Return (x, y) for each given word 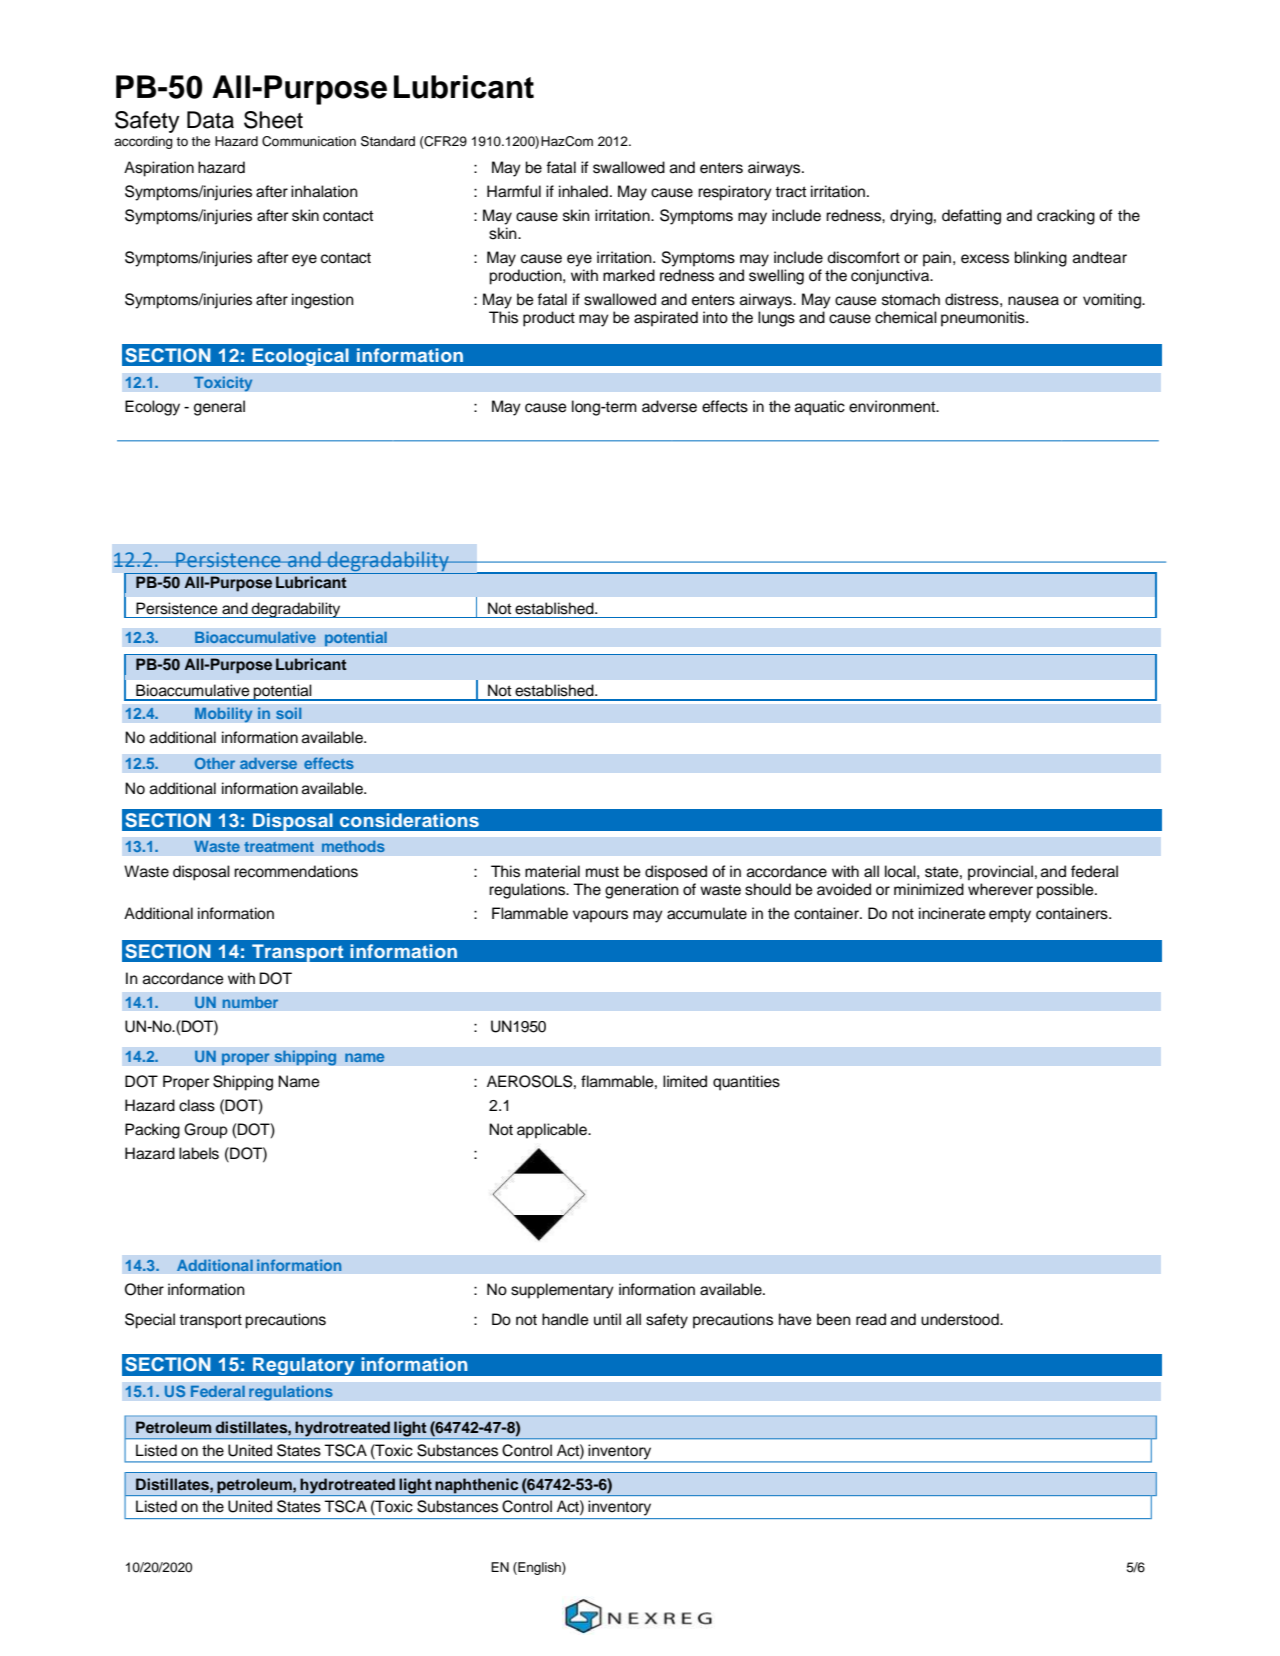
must (602, 872)
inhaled (583, 191)
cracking (1066, 217)
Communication (309, 141)
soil (288, 713)
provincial (1000, 873)
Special (150, 1321)
